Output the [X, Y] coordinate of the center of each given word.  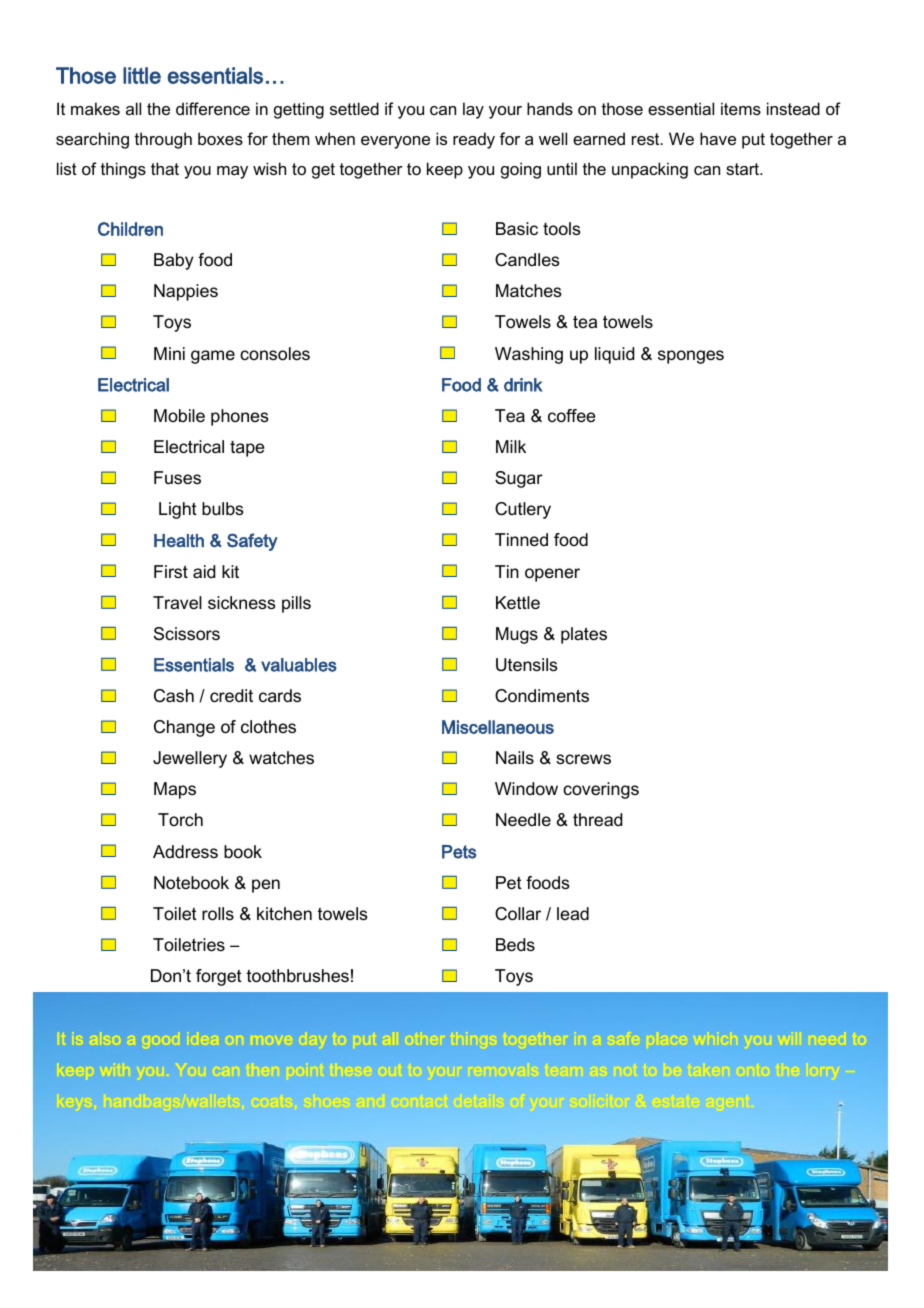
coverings [601, 790]
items [741, 108]
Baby [174, 261]
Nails [515, 758]
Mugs [517, 635]
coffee [571, 415]
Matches [529, 291]
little [142, 75]
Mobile [179, 416]
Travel [177, 602]
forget [219, 977]
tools [562, 228]
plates [584, 635]
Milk [511, 446]
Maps [175, 790]
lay [473, 110]
